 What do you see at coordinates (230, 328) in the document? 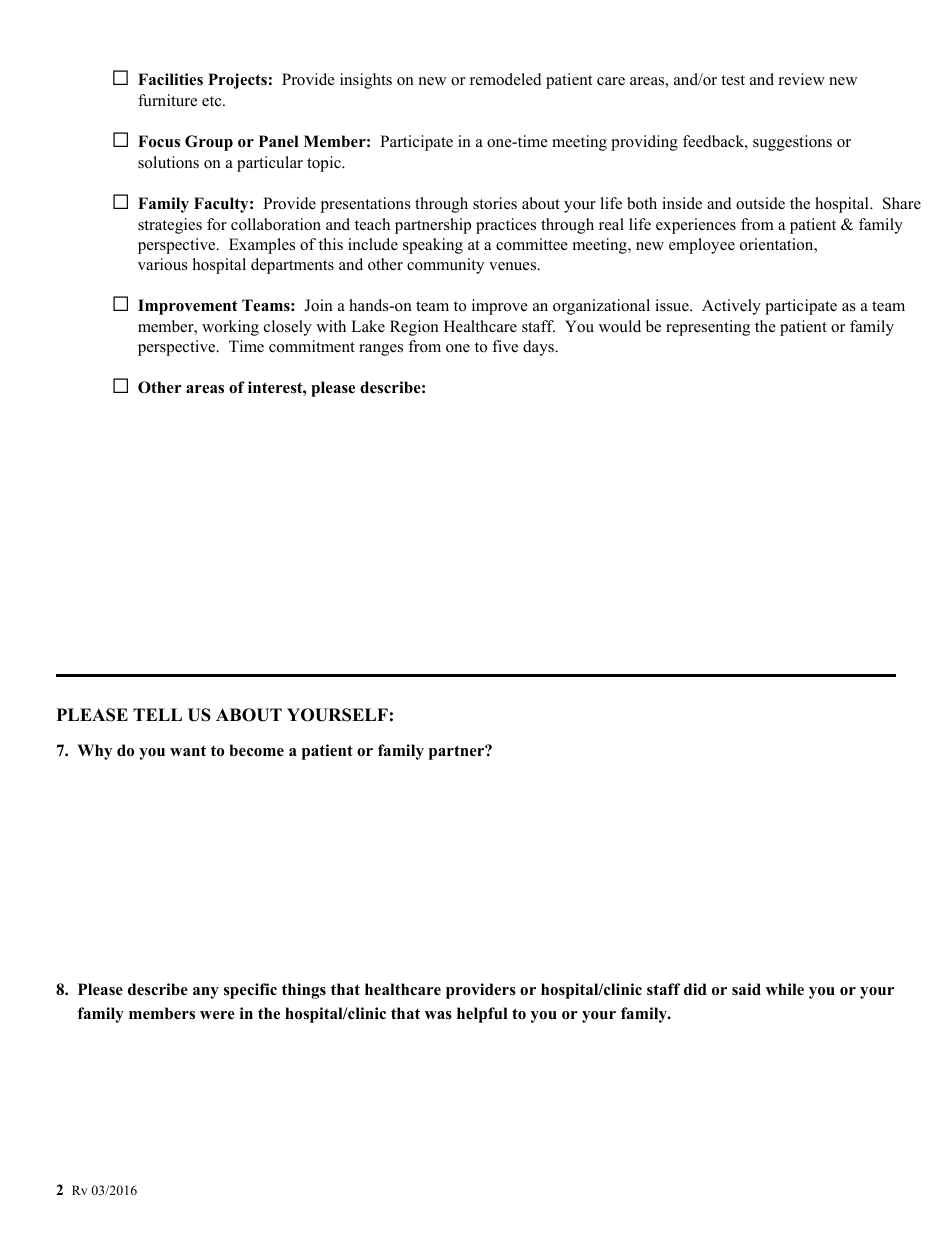
I see `working` at bounding box center [230, 328].
